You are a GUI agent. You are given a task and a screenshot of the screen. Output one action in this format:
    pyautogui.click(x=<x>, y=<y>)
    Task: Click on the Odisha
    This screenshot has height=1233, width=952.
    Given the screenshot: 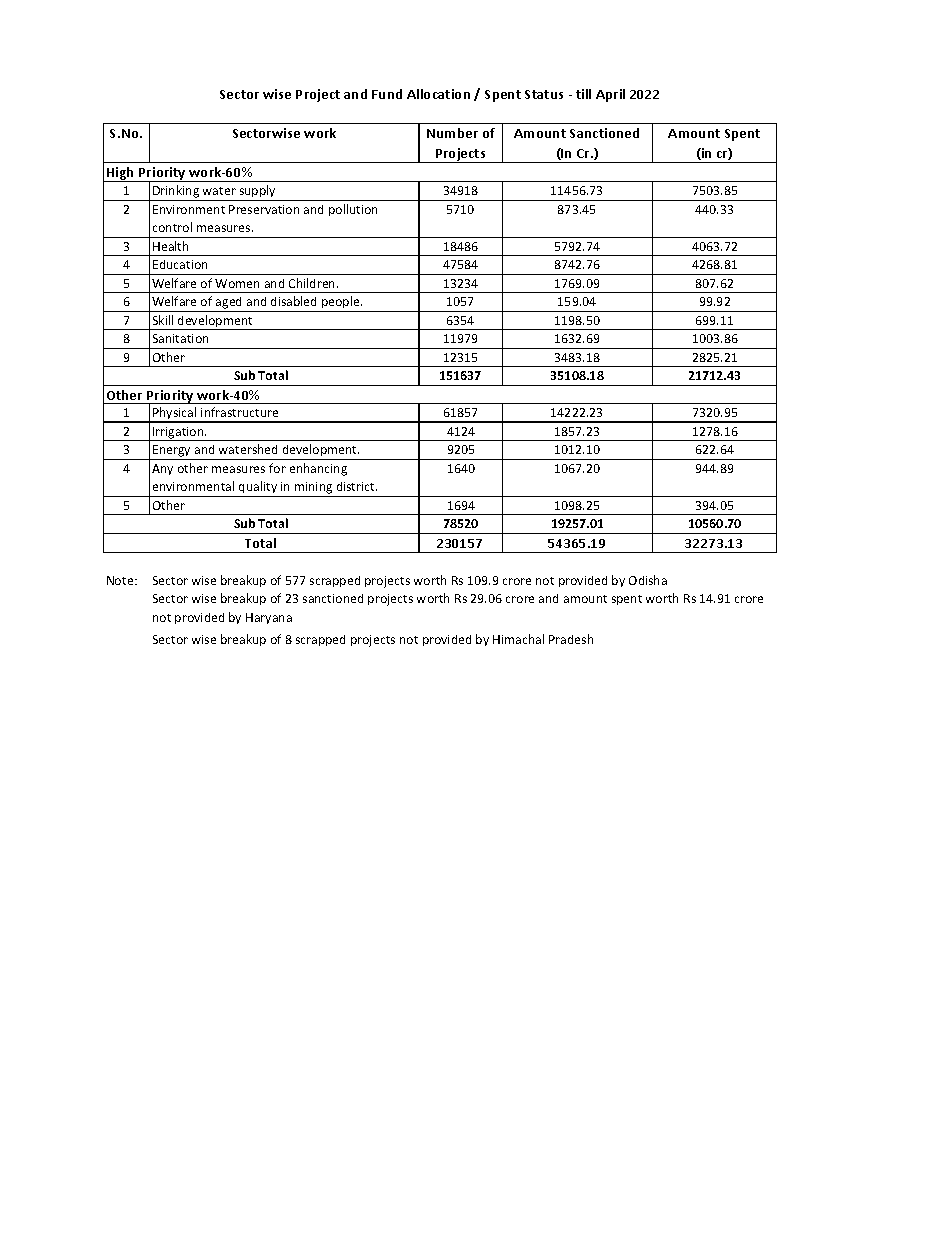 What is the action you would take?
    pyautogui.click(x=648, y=580)
